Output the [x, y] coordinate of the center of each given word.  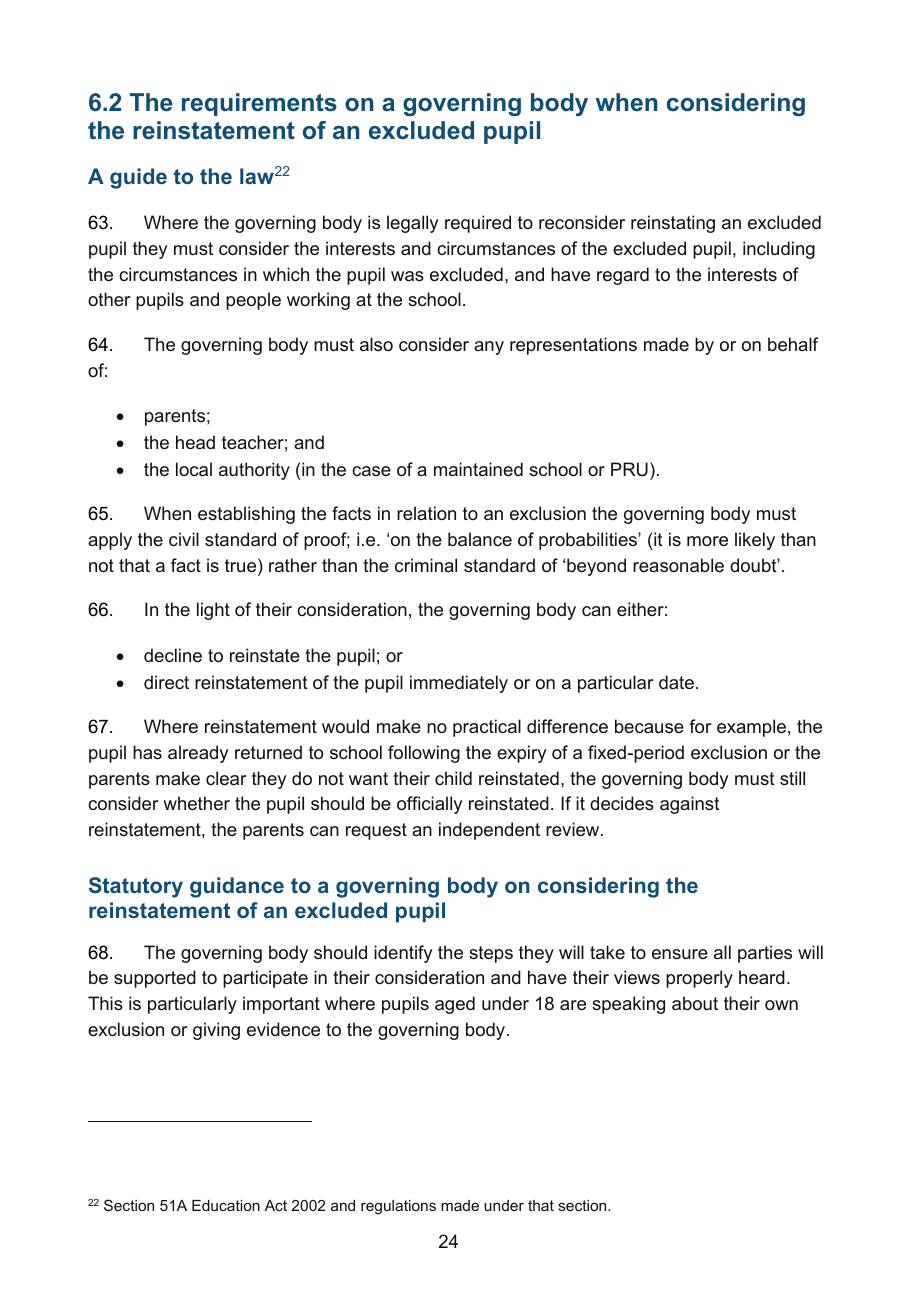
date [676, 682]
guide [138, 178]
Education [226, 1205]
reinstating [673, 224]
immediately [459, 684]
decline [173, 655]
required [478, 224]
